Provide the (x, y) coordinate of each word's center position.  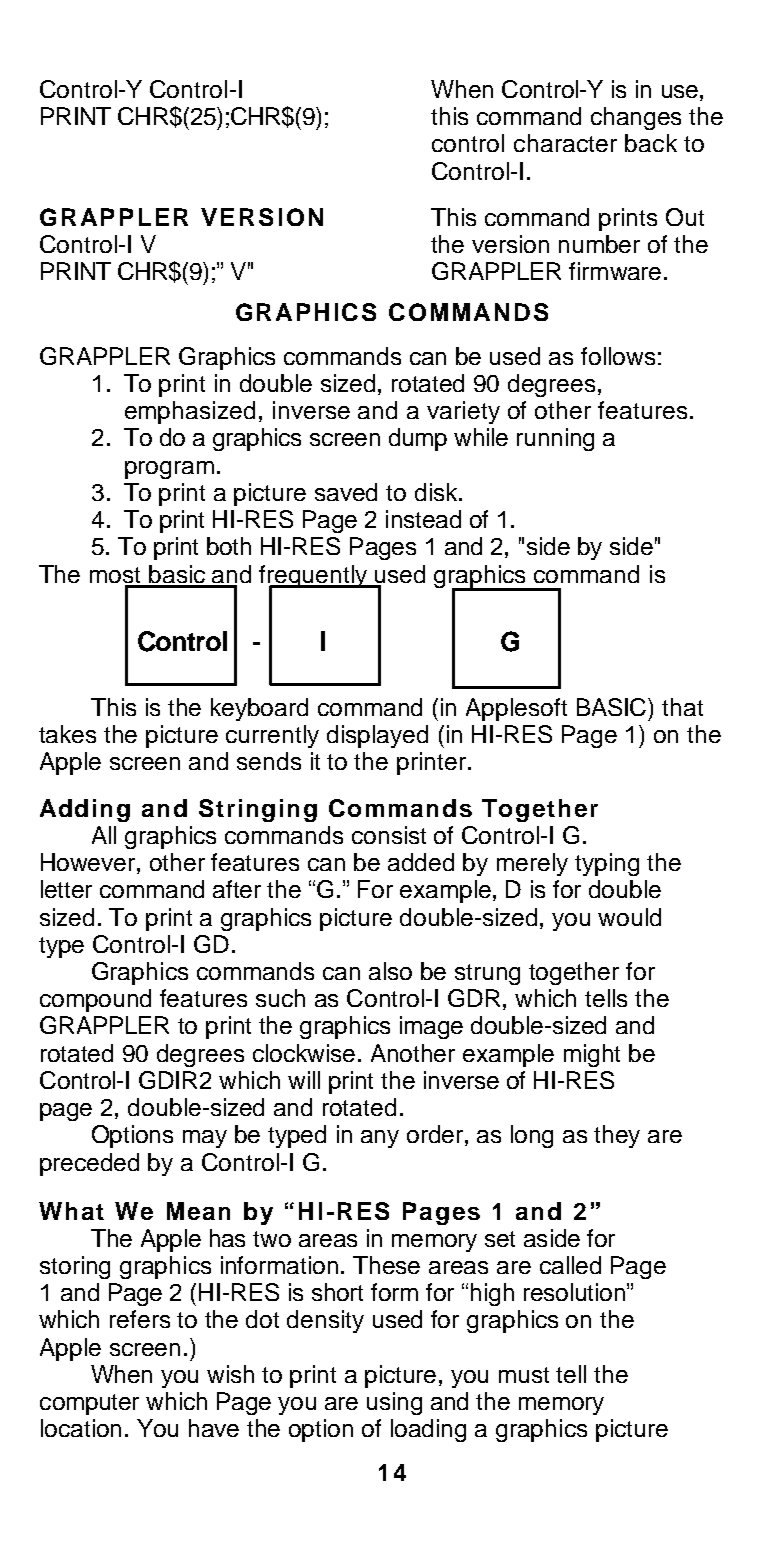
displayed (377, 736)
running (555, 439)
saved (346, 492)
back (651, 143)
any (380, 1139)
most (115, 575)
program (169, 470)
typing (607, 864)
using (394, 1403)
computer (89, 1404)
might (592, 1055)
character (565, 143)
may (205, 1139)
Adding (85, 810)
